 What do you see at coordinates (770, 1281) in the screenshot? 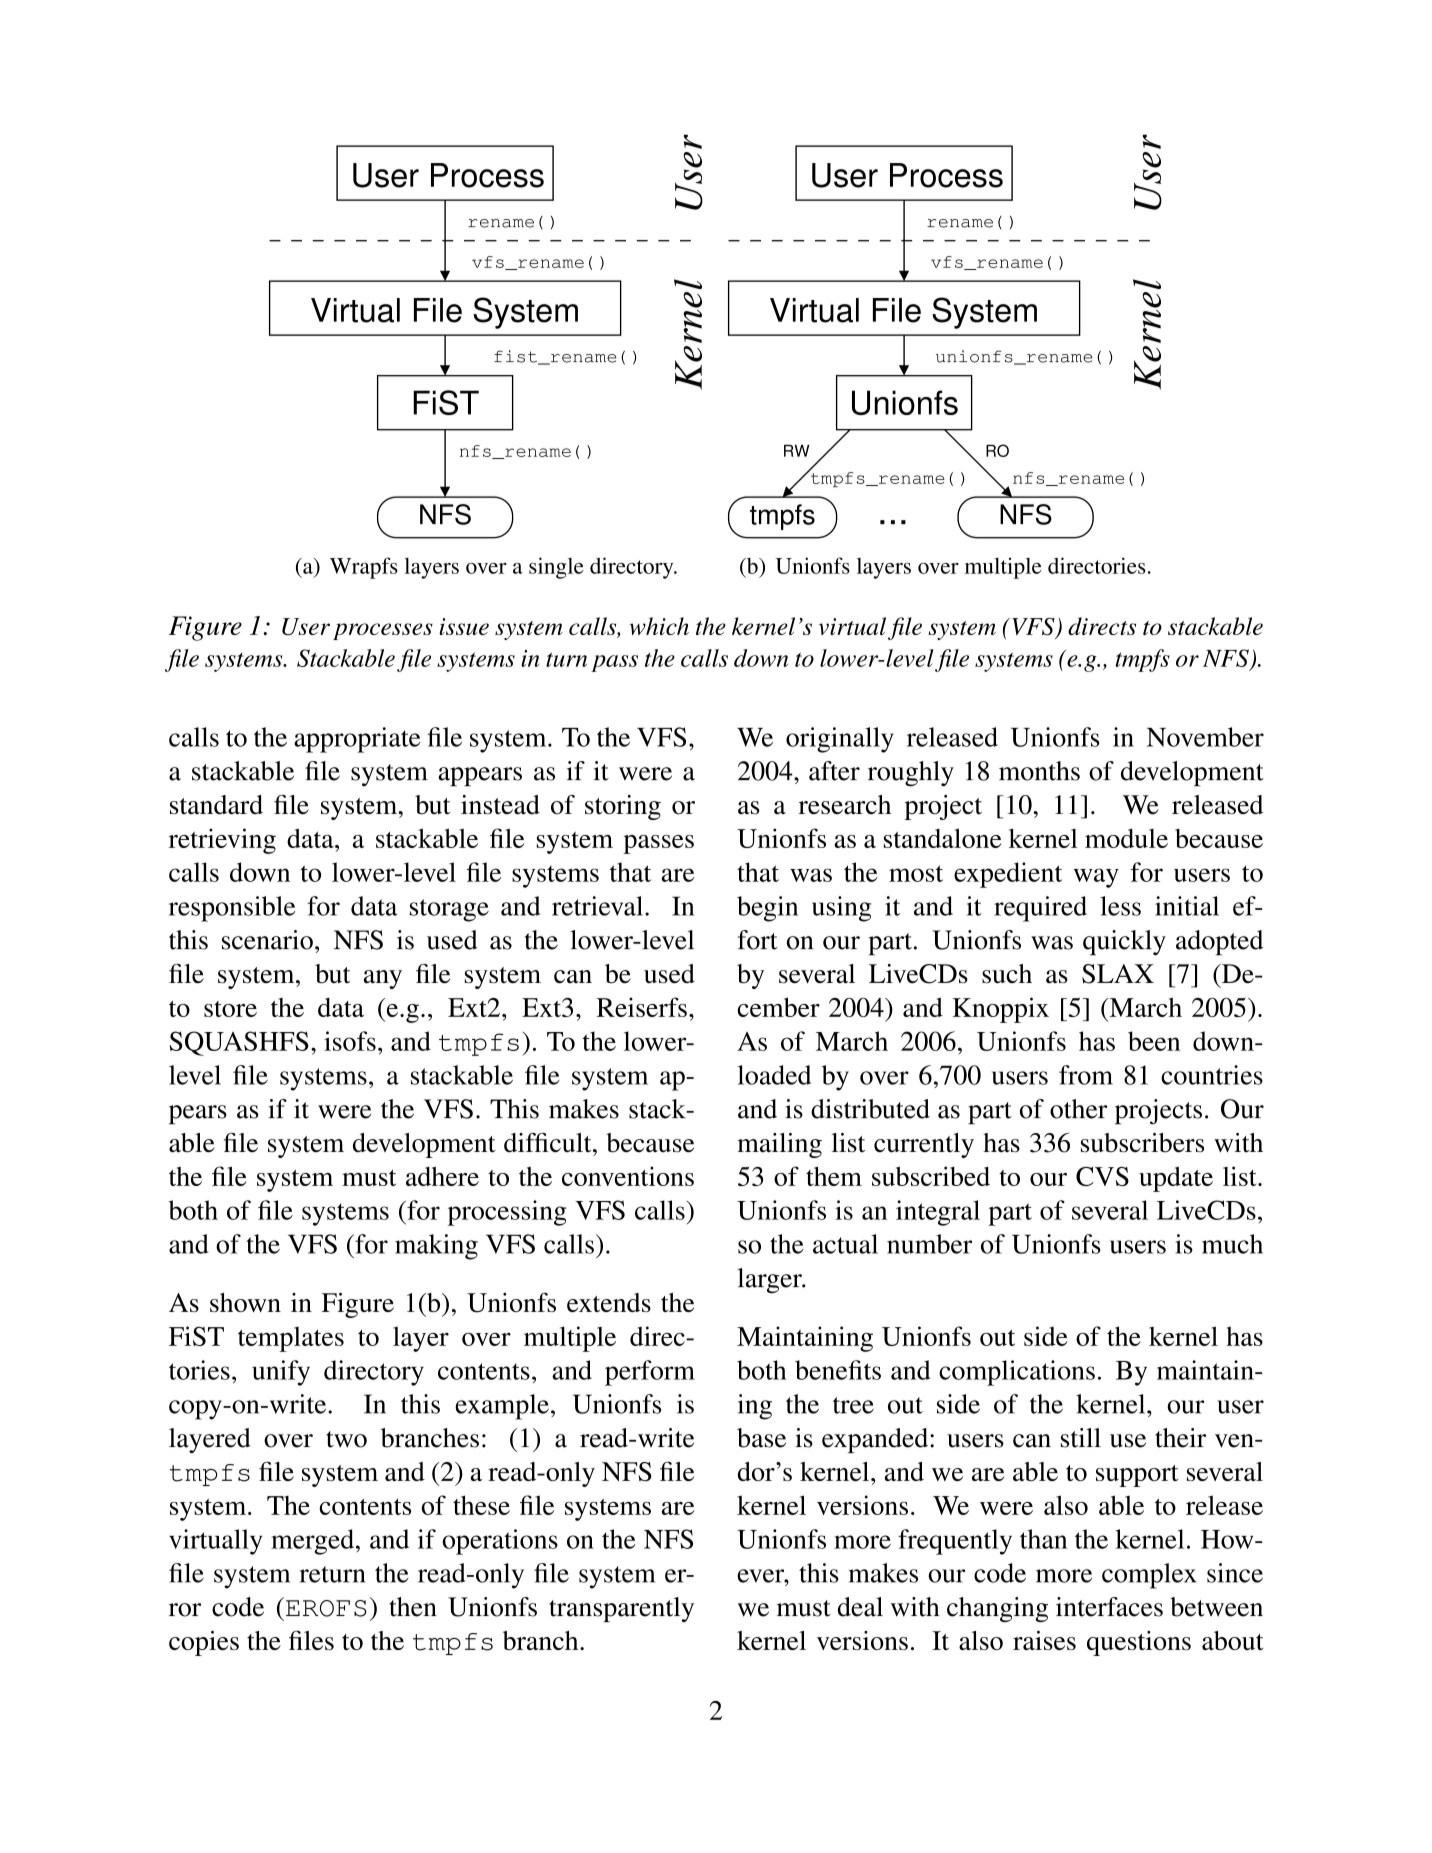
I see `larger` at bounding box center [770, 1281].
